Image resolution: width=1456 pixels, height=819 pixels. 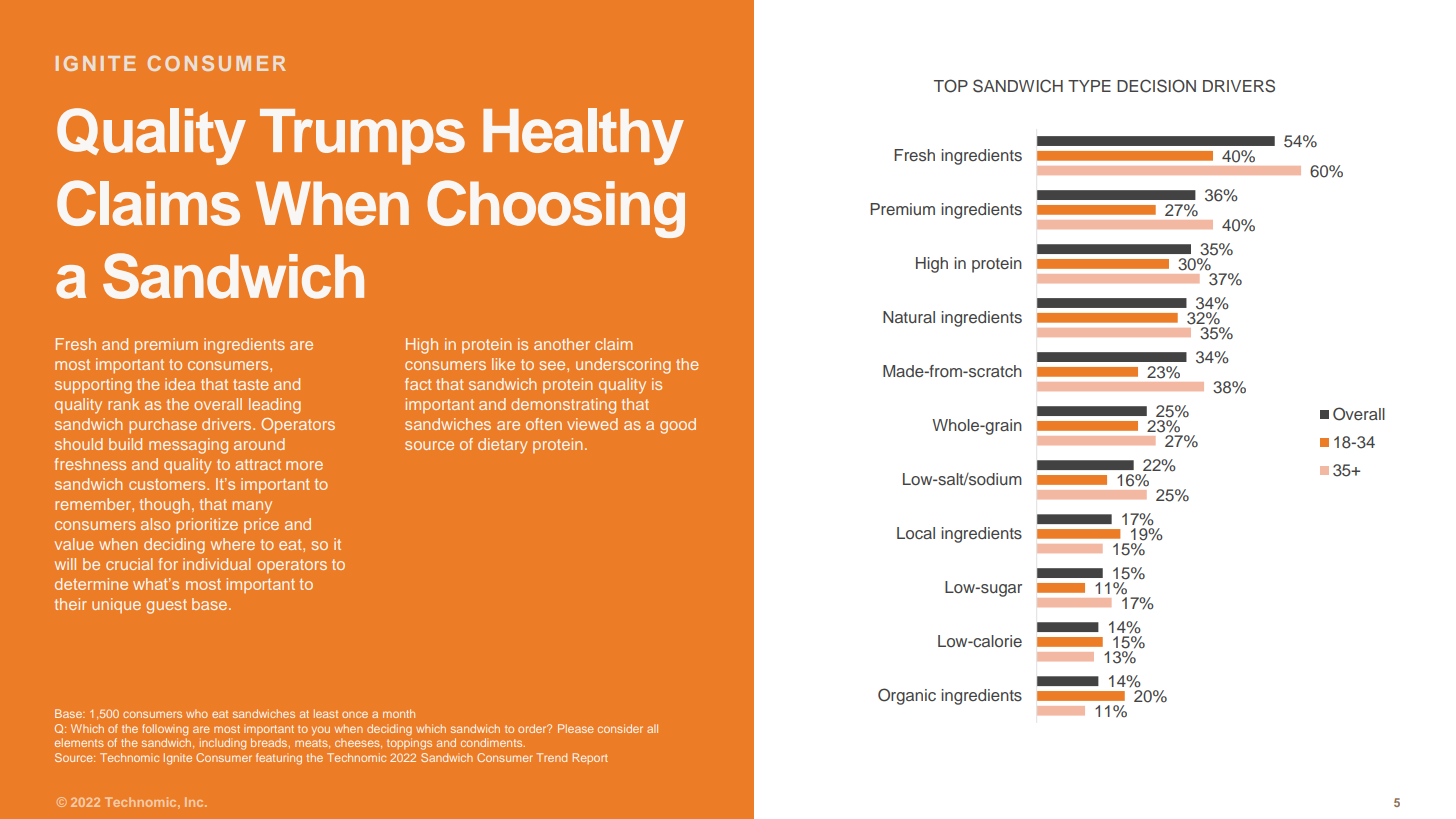 What do you see at coordinates (223, 744) in the screenshot?
I see `including` at bounding box center [223, 744].
